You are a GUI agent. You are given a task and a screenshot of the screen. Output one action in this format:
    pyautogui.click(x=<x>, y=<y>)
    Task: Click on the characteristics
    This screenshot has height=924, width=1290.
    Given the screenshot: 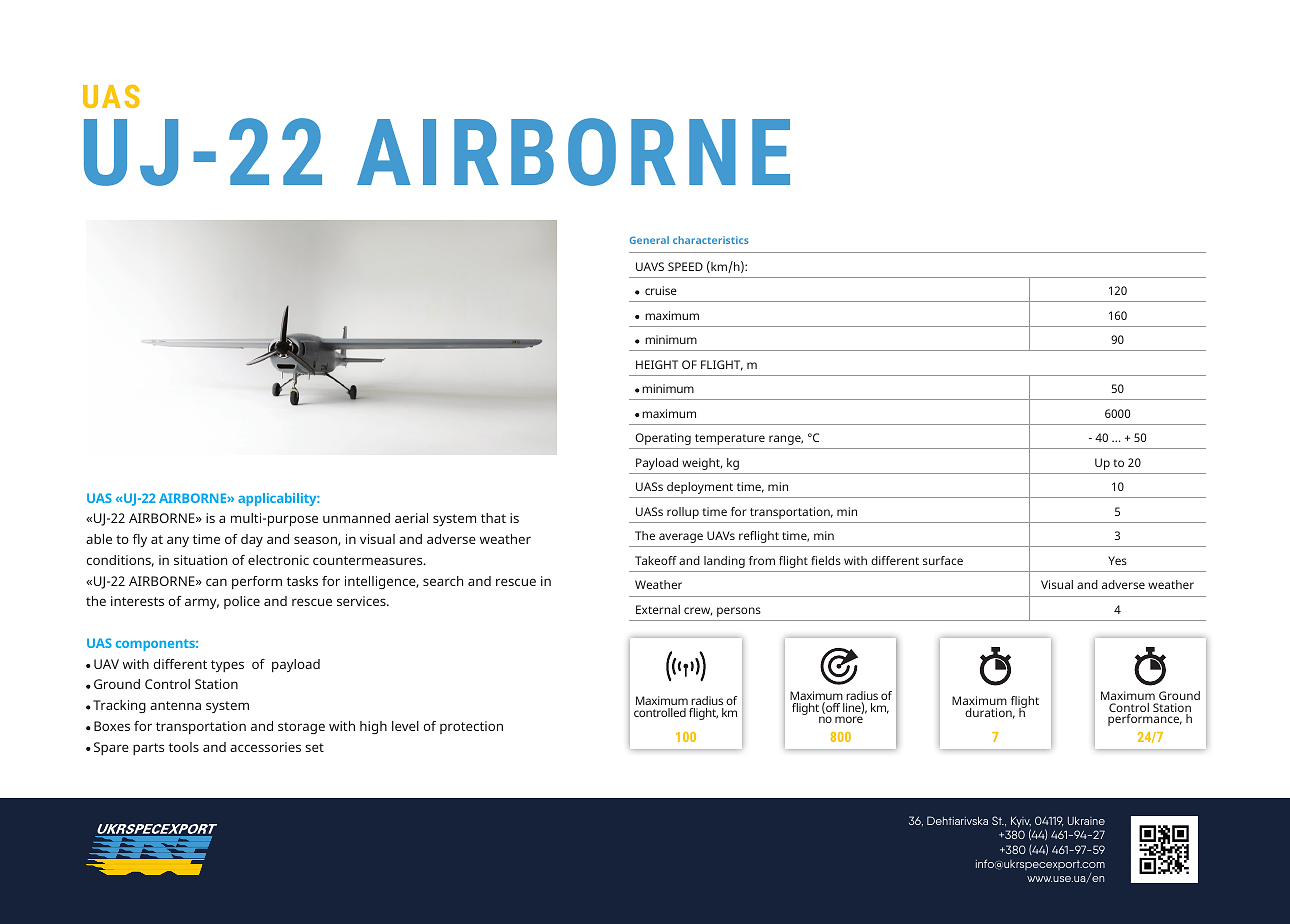 What is the action you would take?
    pyautogui.click(x=711, y=240)
